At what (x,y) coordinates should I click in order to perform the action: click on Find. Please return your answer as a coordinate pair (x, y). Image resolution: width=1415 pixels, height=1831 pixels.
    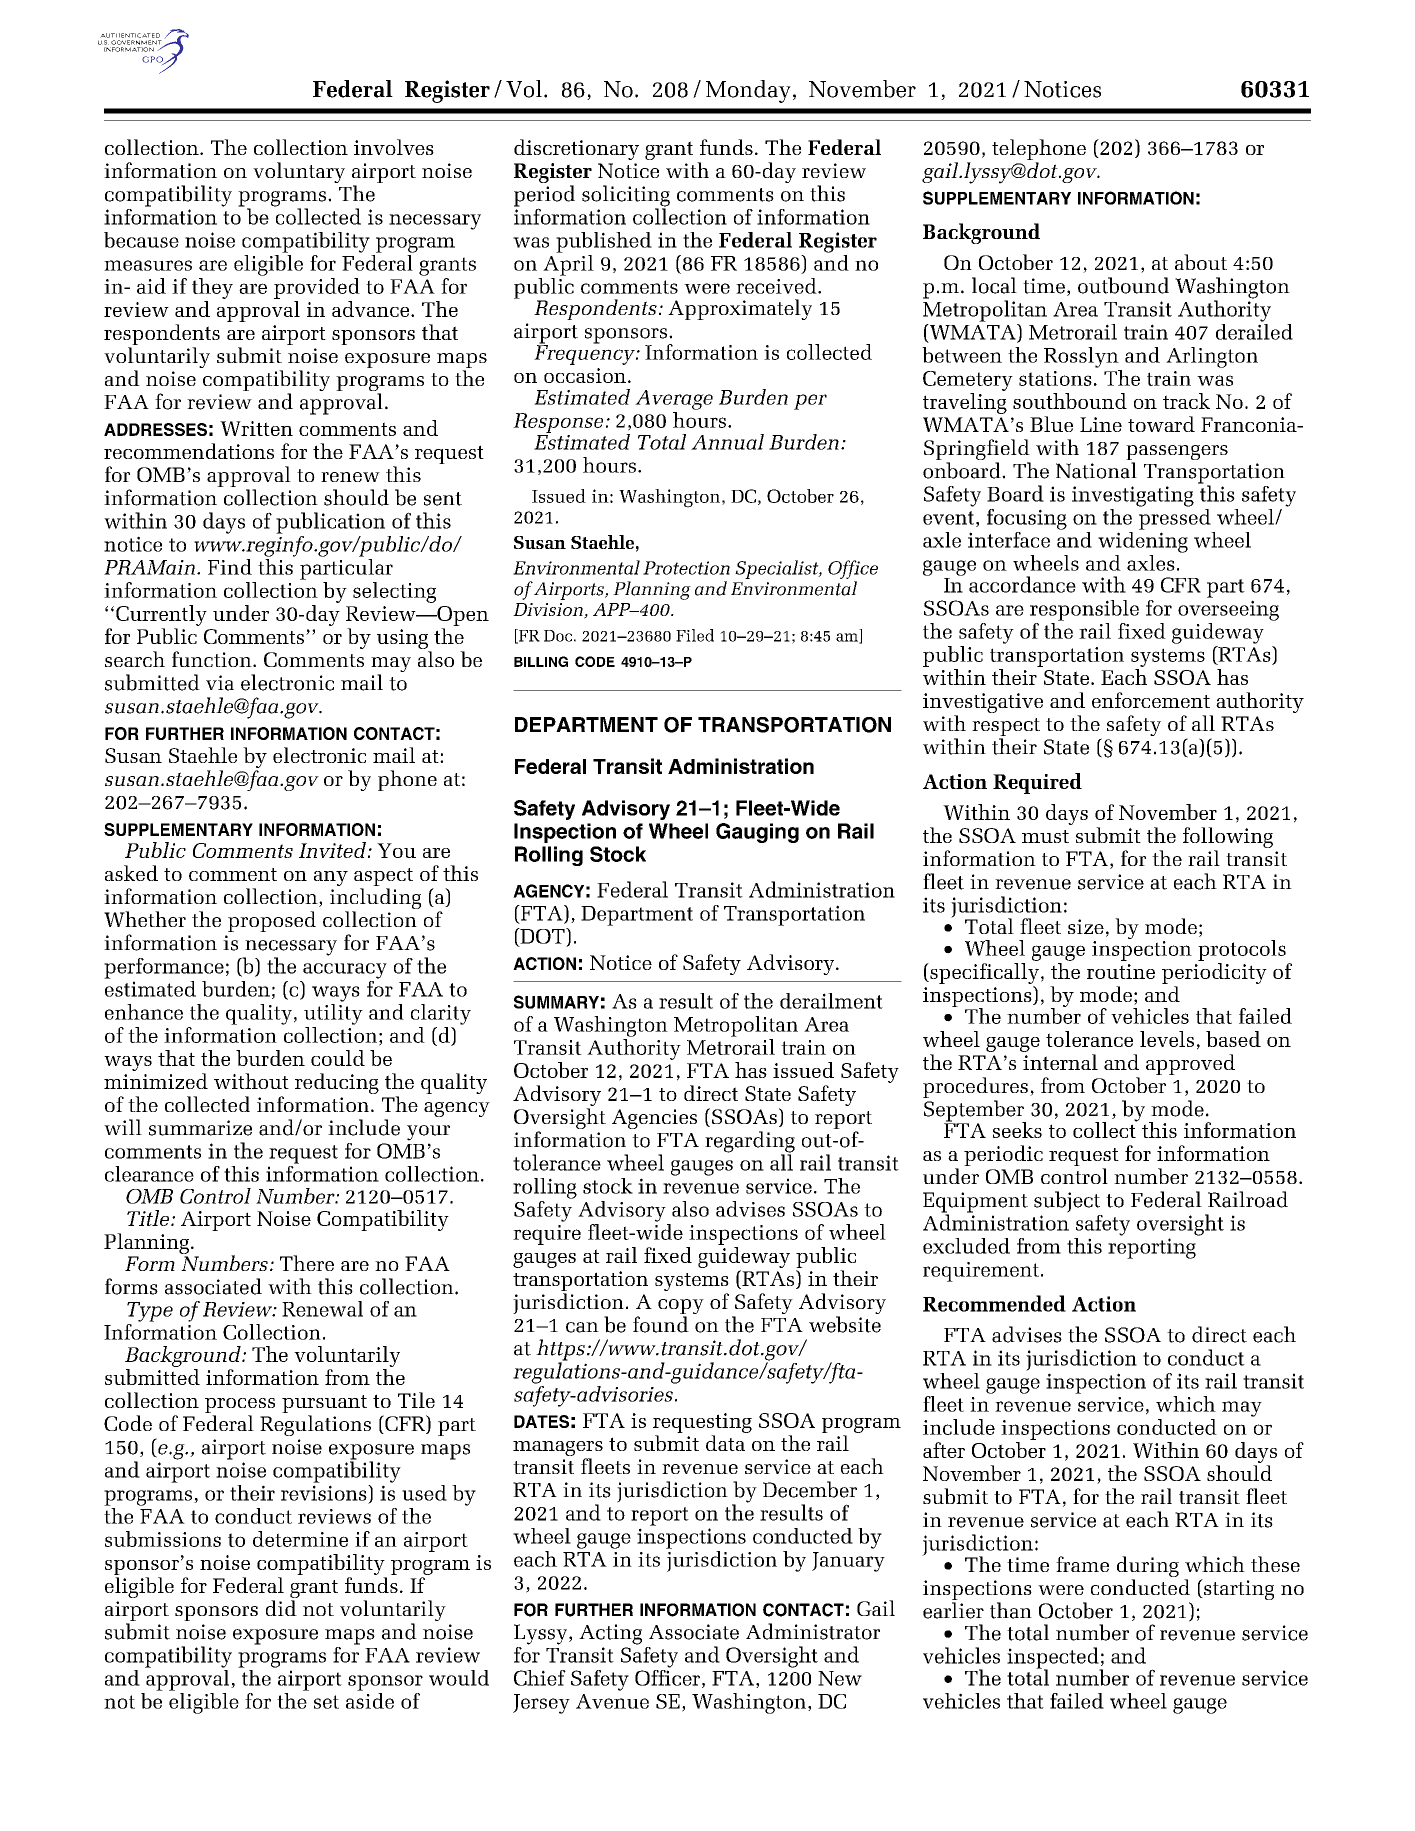
    Looking at the image, I should click on (230, 567).
